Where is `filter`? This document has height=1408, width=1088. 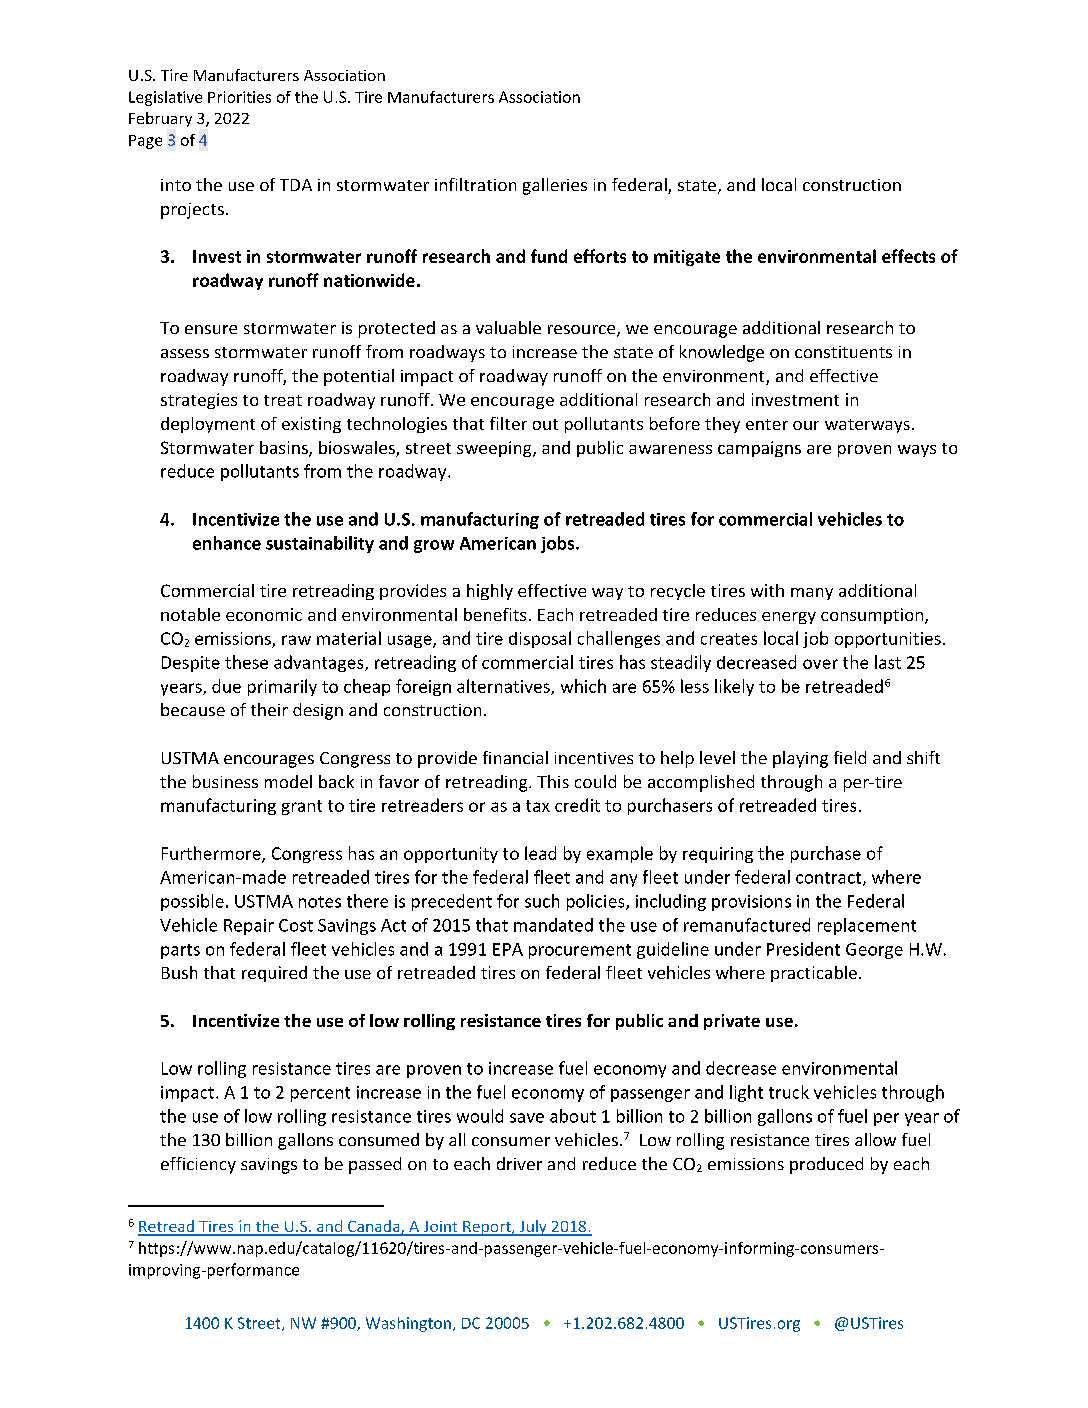 filter is located at coordinates (508, 423).
